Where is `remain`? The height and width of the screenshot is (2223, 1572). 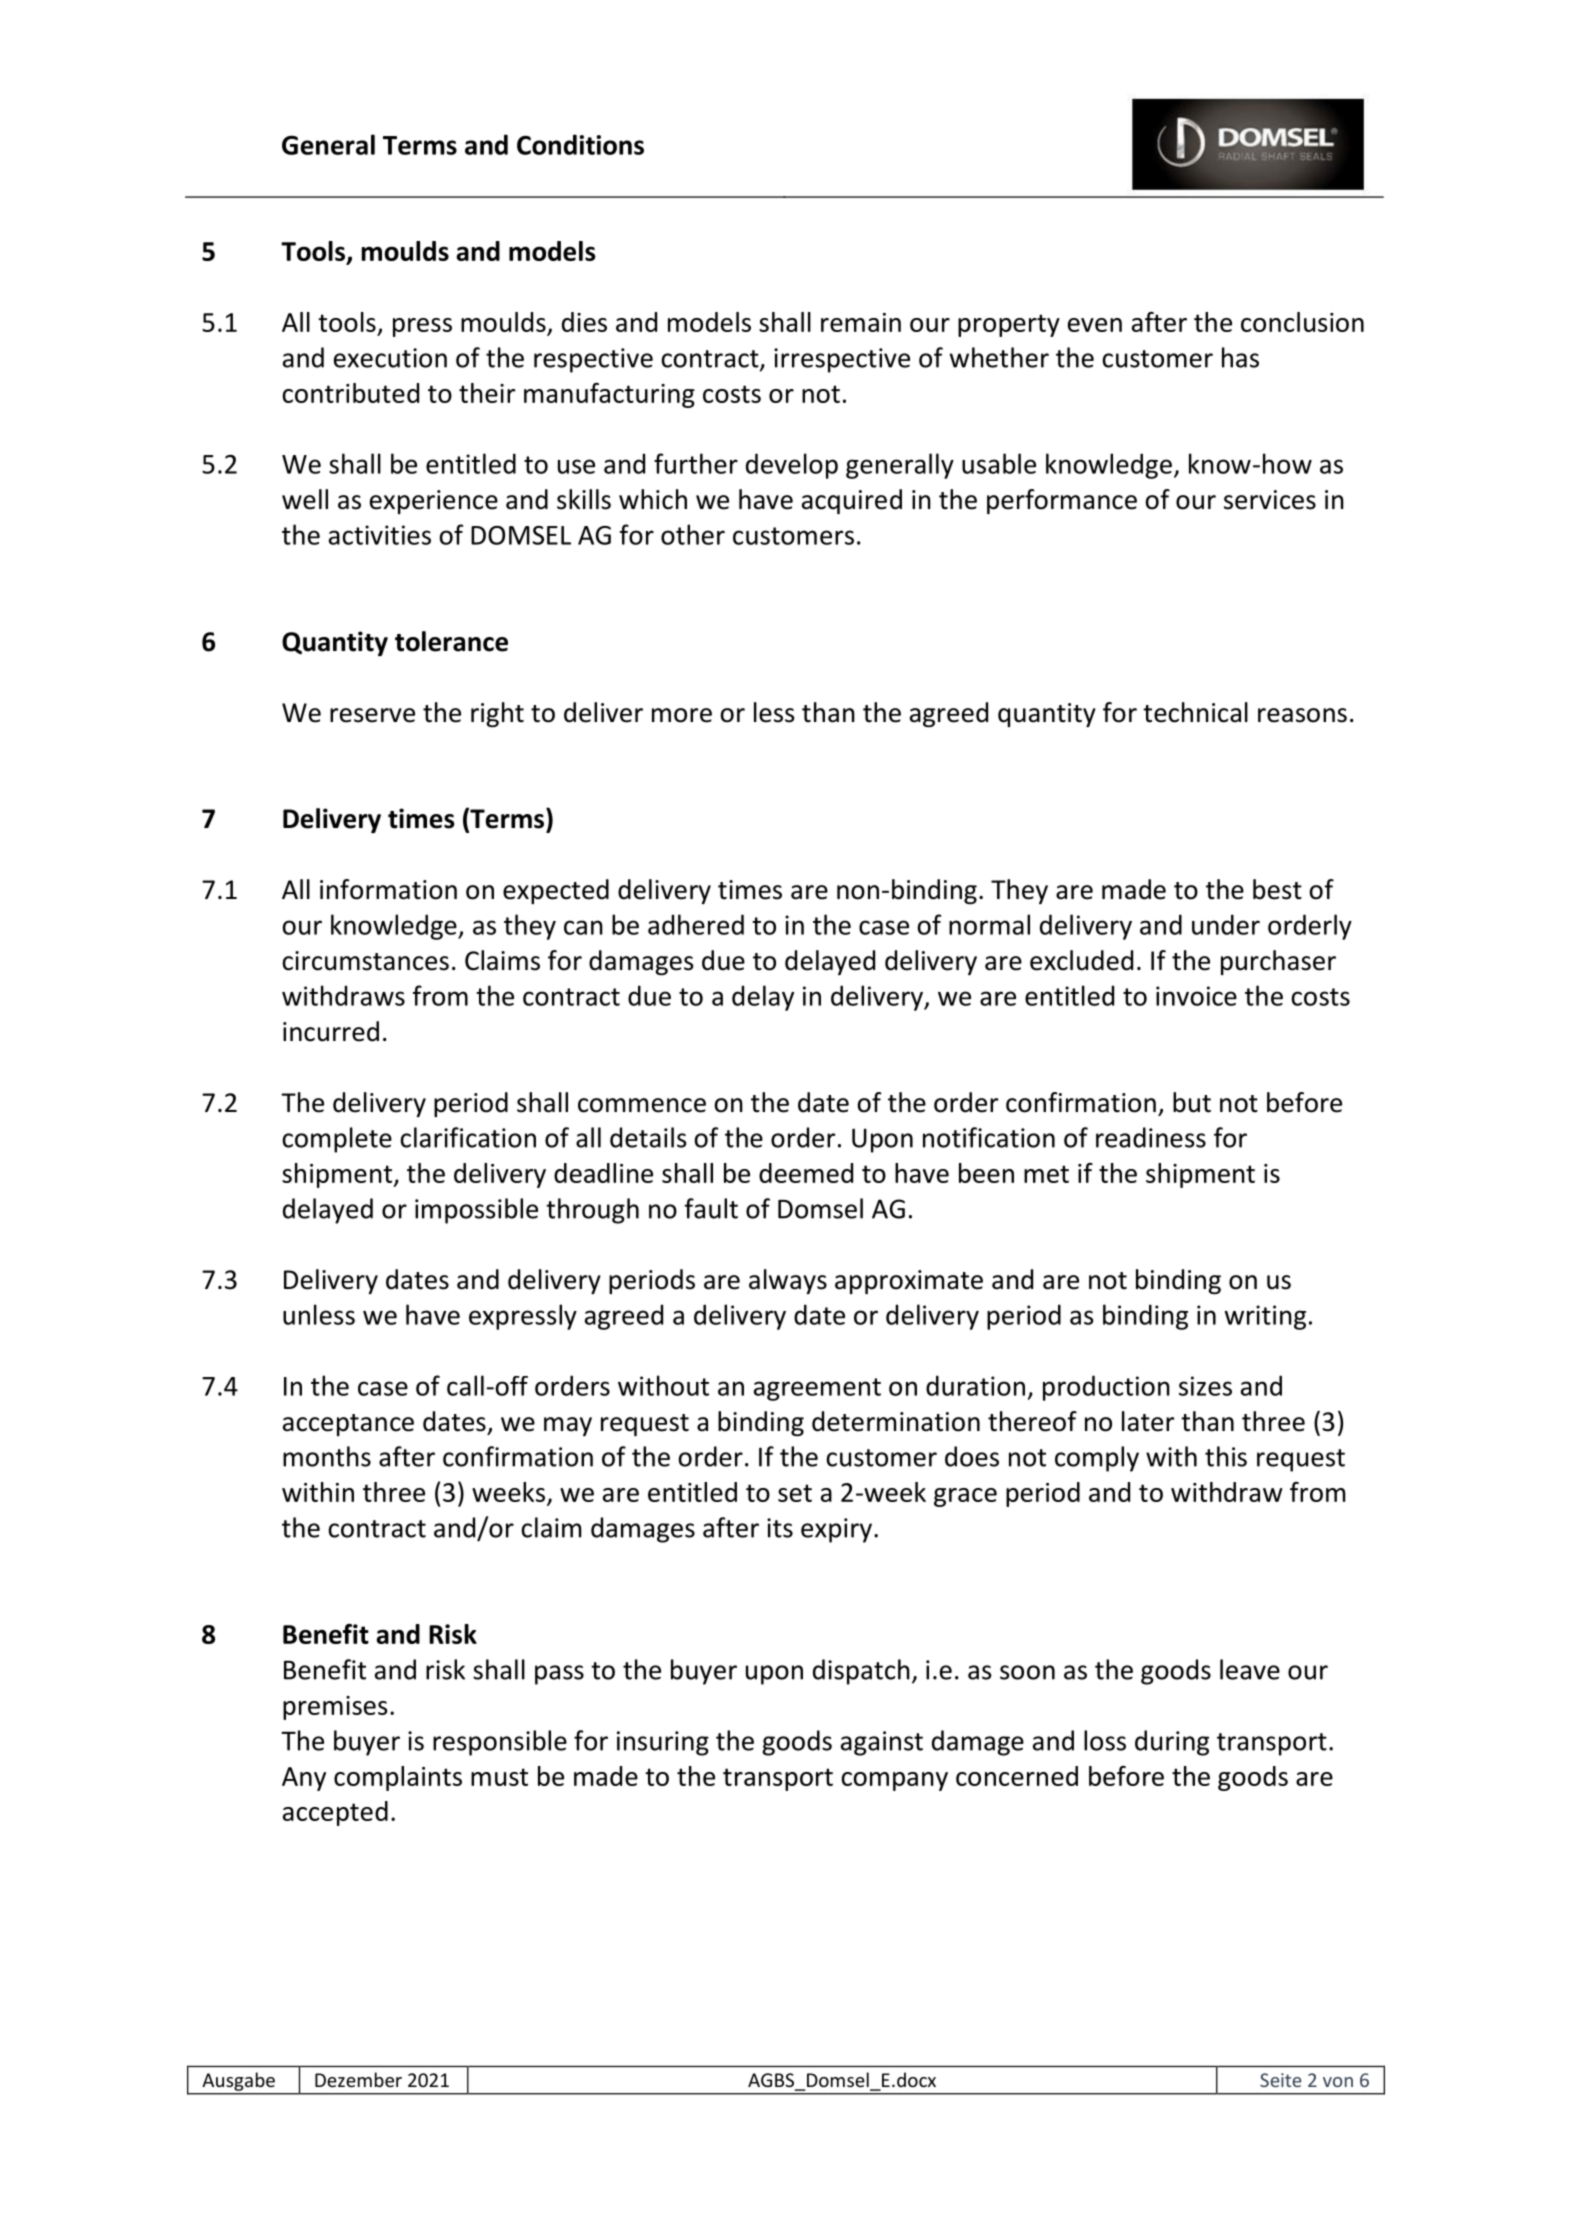 remain is located at coordinates (861, 322).
